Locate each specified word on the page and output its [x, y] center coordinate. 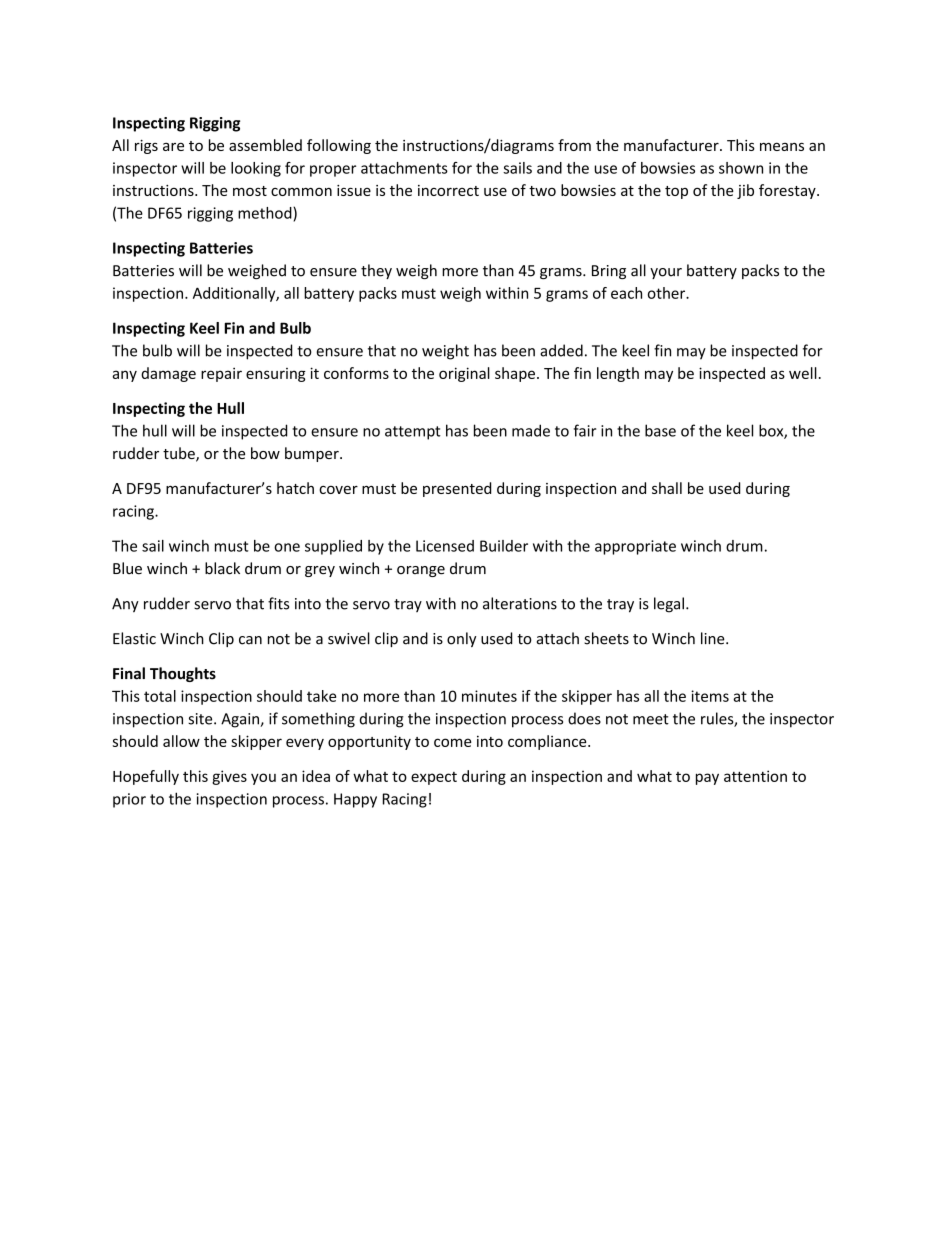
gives [229, 777]
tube [180, 454]
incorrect [448, 190]
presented [457, 489]
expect [434, 778]
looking [256, 169]
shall [667, 488]
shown [741, 168]
